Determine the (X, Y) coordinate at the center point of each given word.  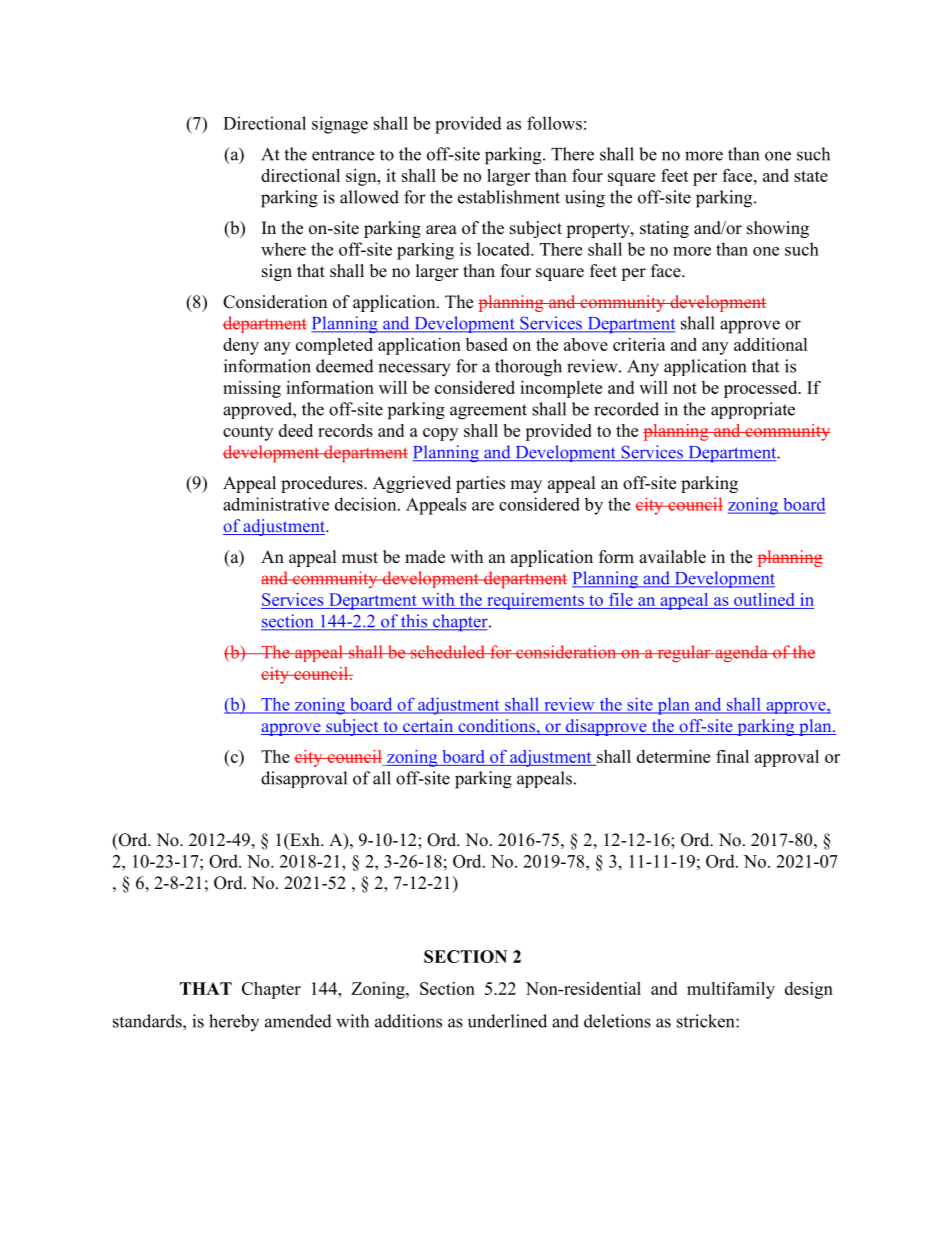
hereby (234, 1022)
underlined (507, 1021)
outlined (764, 601)
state (811, 176)
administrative (276, 504)
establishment (509, 197)
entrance (343, 155)
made (425, 557)
